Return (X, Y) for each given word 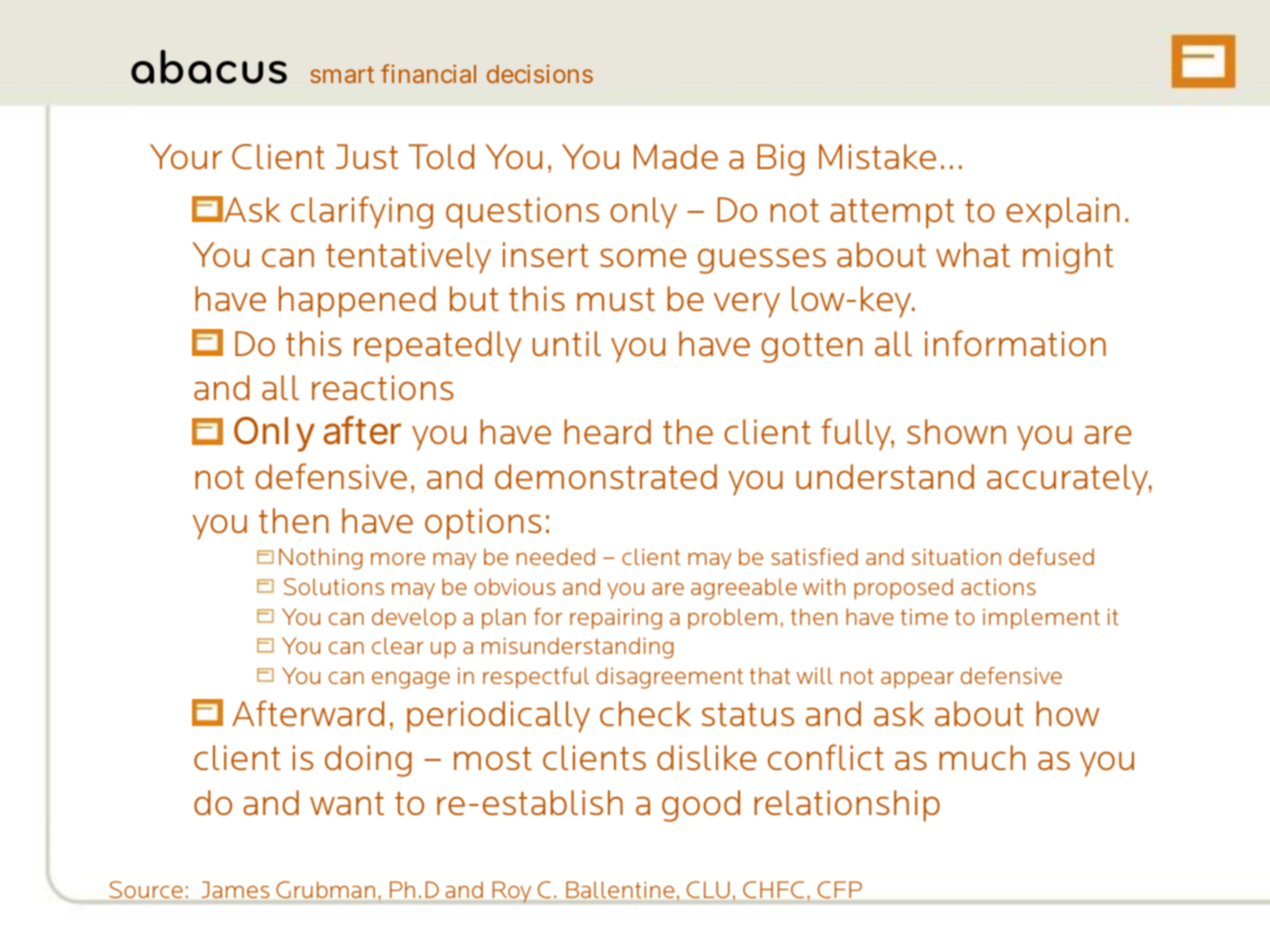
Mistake (877, 156)
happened (357, 302)
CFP (840, 889)
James (235, 889)
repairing (616, 619)
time (924, 616)
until (567, 343)
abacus (209, 67)
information (1015, 343)
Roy (512, 892)
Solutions (334, 586)
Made (676, 156)
